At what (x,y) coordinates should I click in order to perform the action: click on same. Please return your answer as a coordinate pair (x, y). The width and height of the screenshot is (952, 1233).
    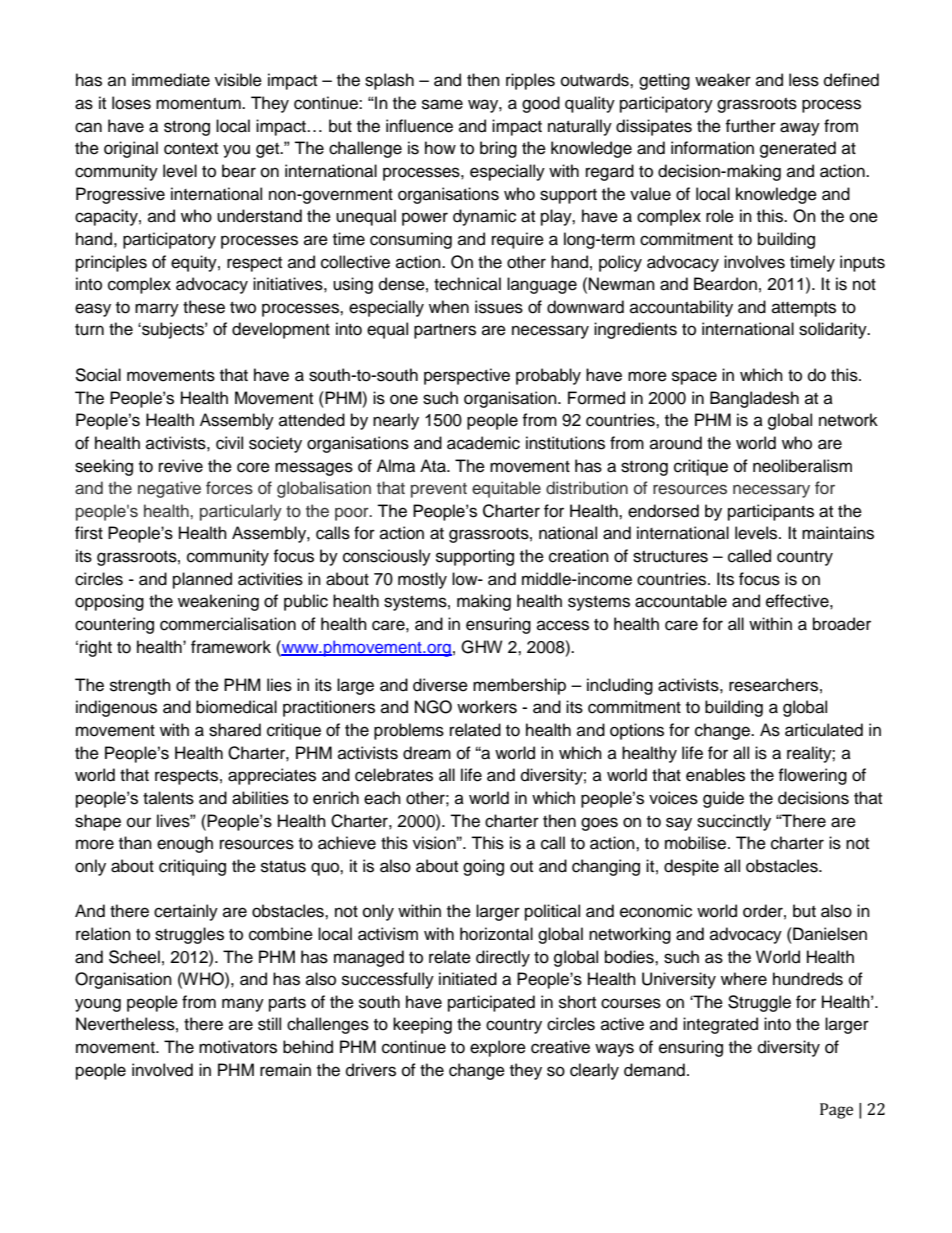
    Looking at the image, I should click on (442, 104).
